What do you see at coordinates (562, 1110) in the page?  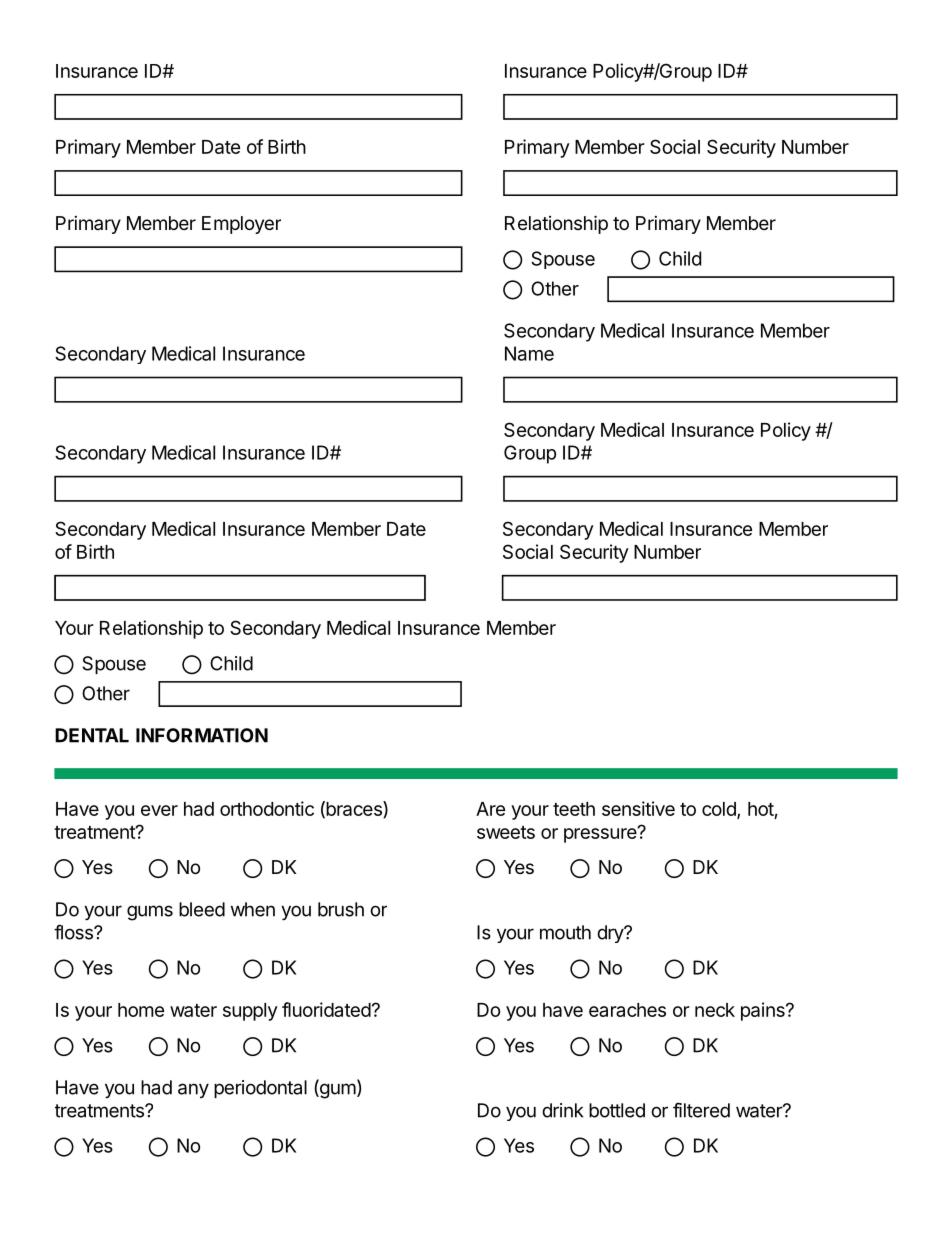 I see `drink` at bounding box center [562, 1110].
